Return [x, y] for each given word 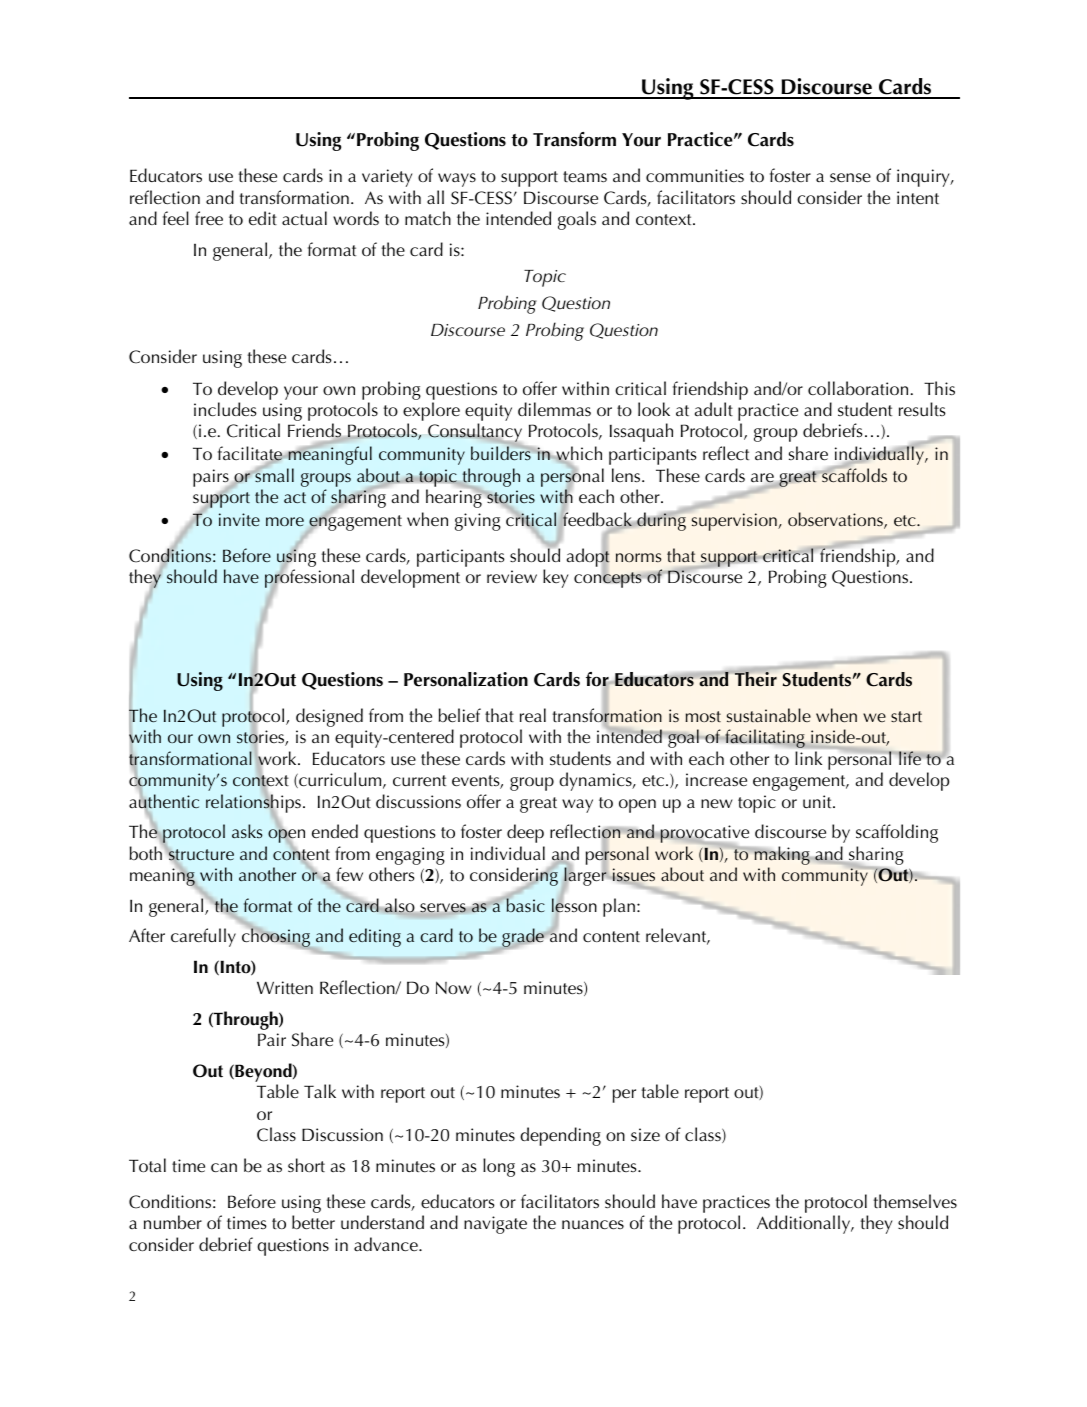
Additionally [805, 1224]
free [209, 218]
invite [239, 519]
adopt [588, 557]
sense [850, 178]
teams [585, 177]
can [224, 1167]
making [782, 857]
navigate [495, 1225]
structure [201, 855]
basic [524, 904]
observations [836, 520]
